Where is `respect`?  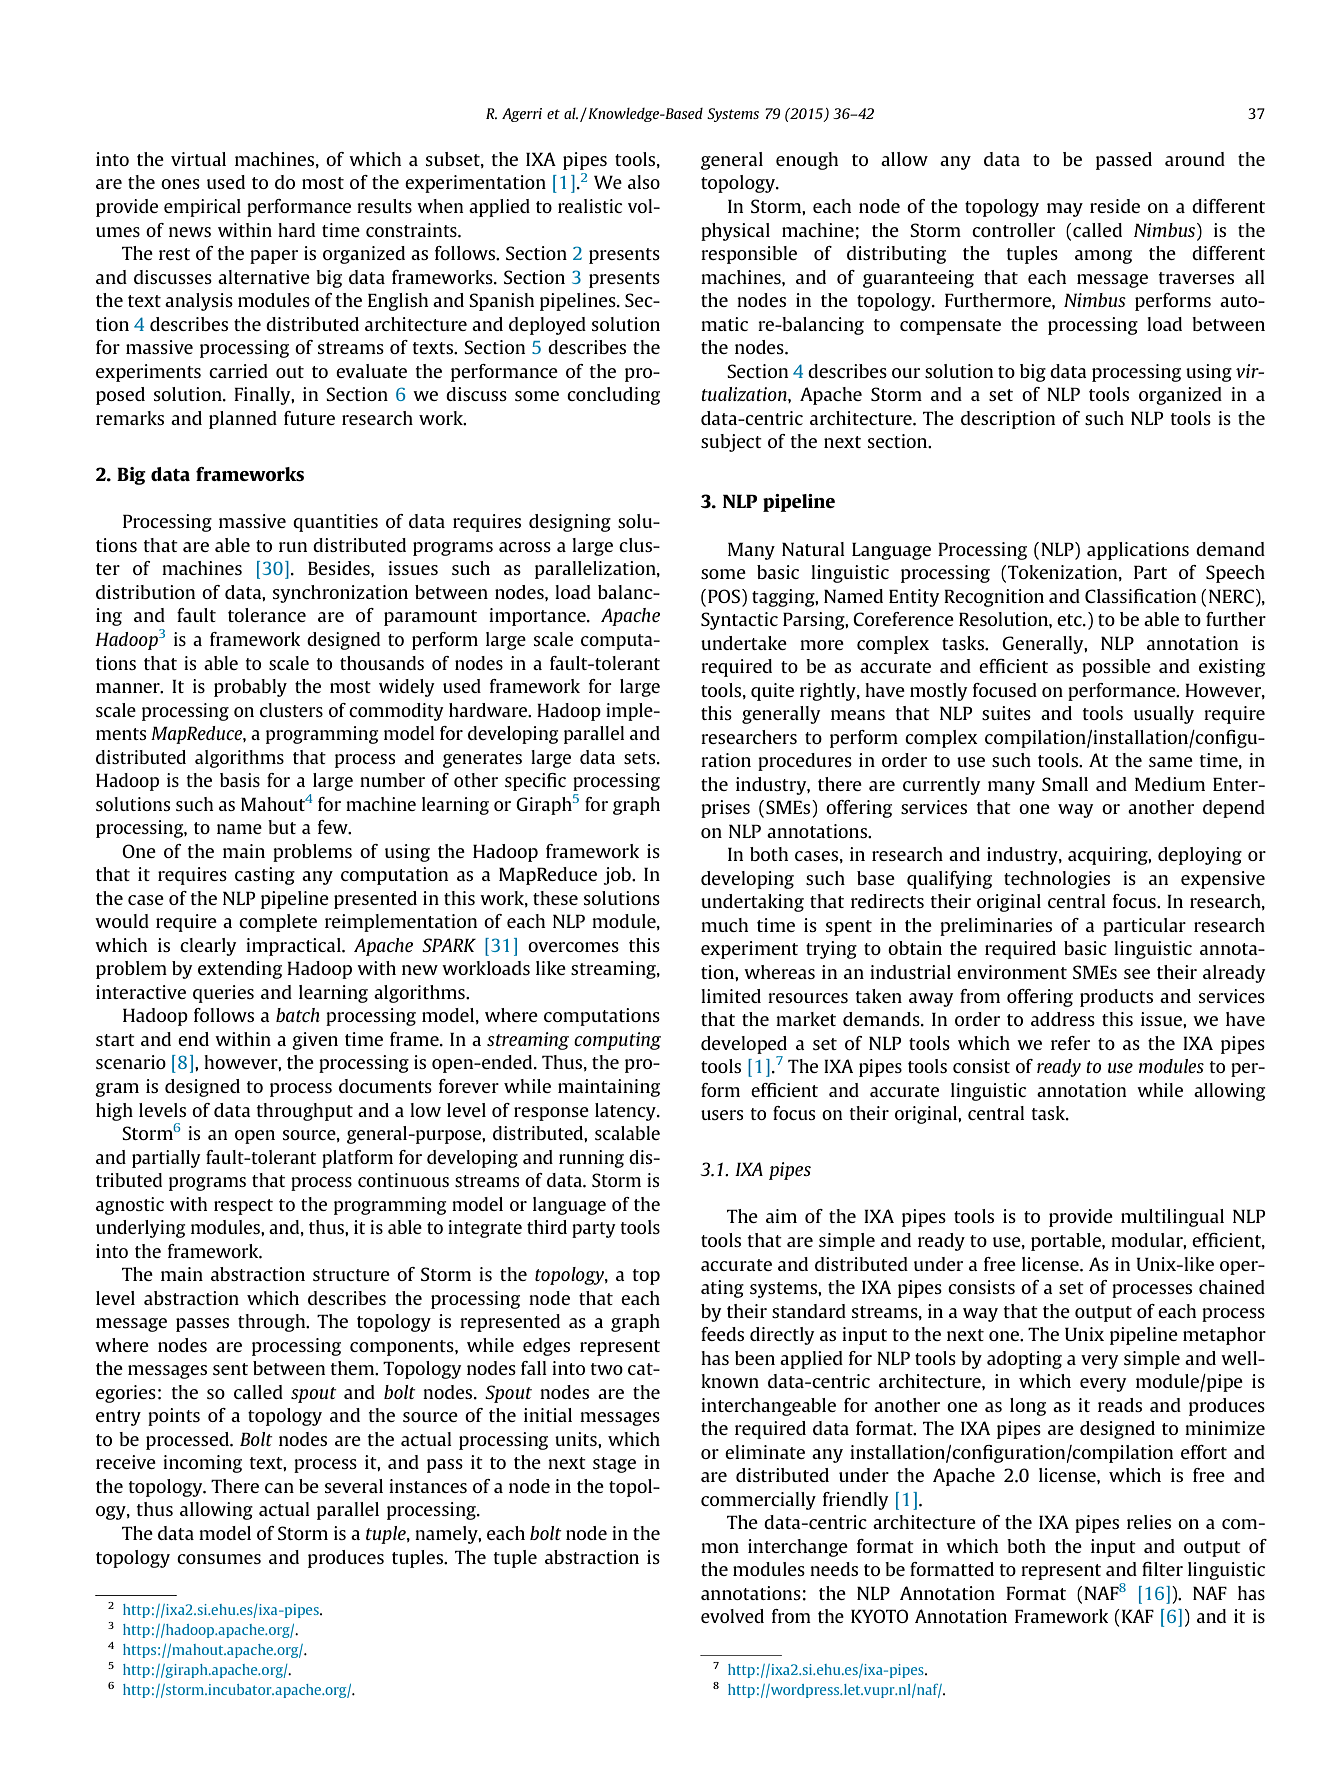
respect is located at coordinates (243, 1207).
